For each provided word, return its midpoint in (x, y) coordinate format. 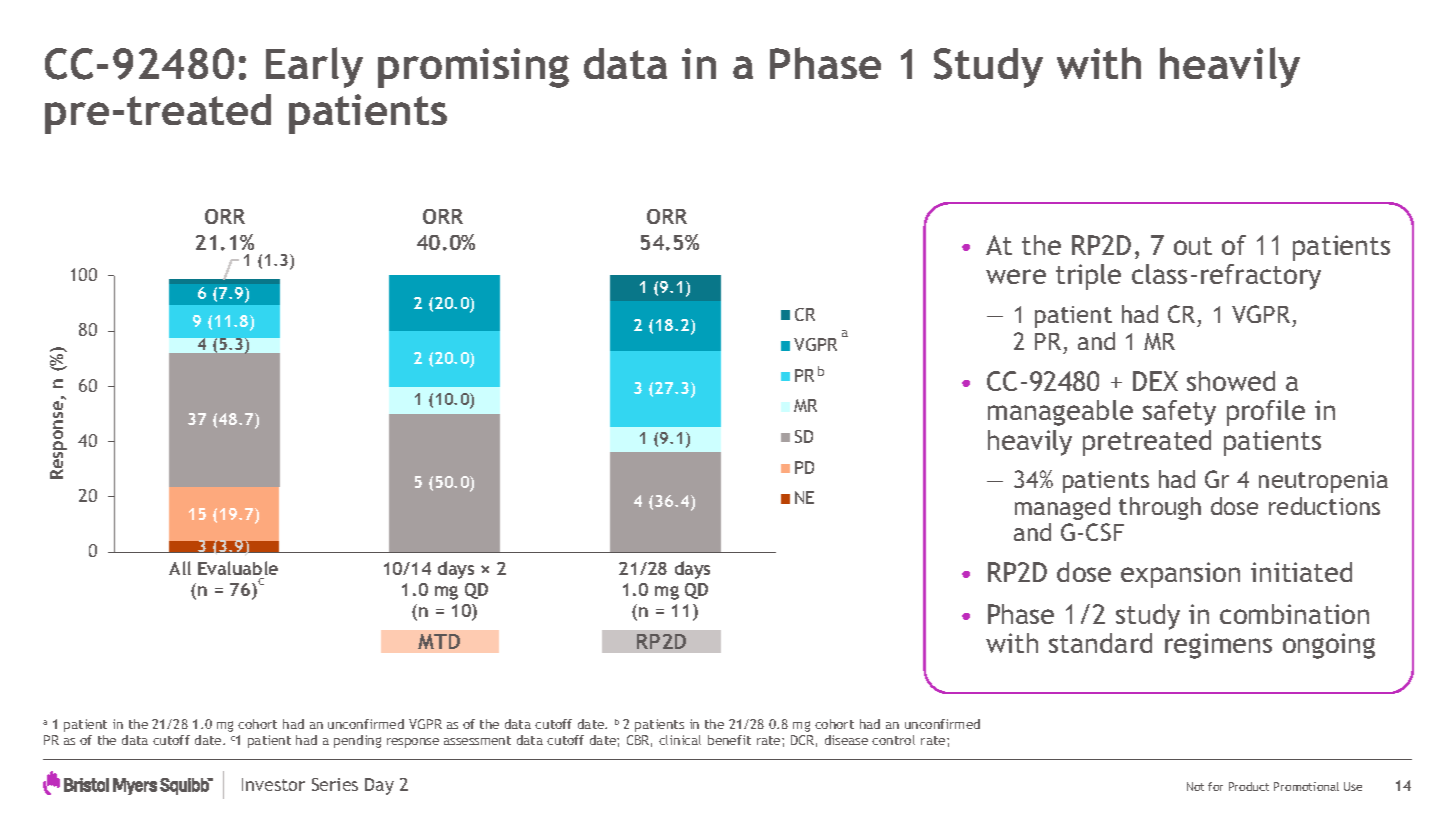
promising (473, 68)
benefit (729, 740)
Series (335, 784)
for (1215, 786)
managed (1062, 508)
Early (314, 67)
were (1016, 276)
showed (1231, 381)
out (1193, 246)
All (180, 568)
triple (1088, 277)
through (1160, 508)
